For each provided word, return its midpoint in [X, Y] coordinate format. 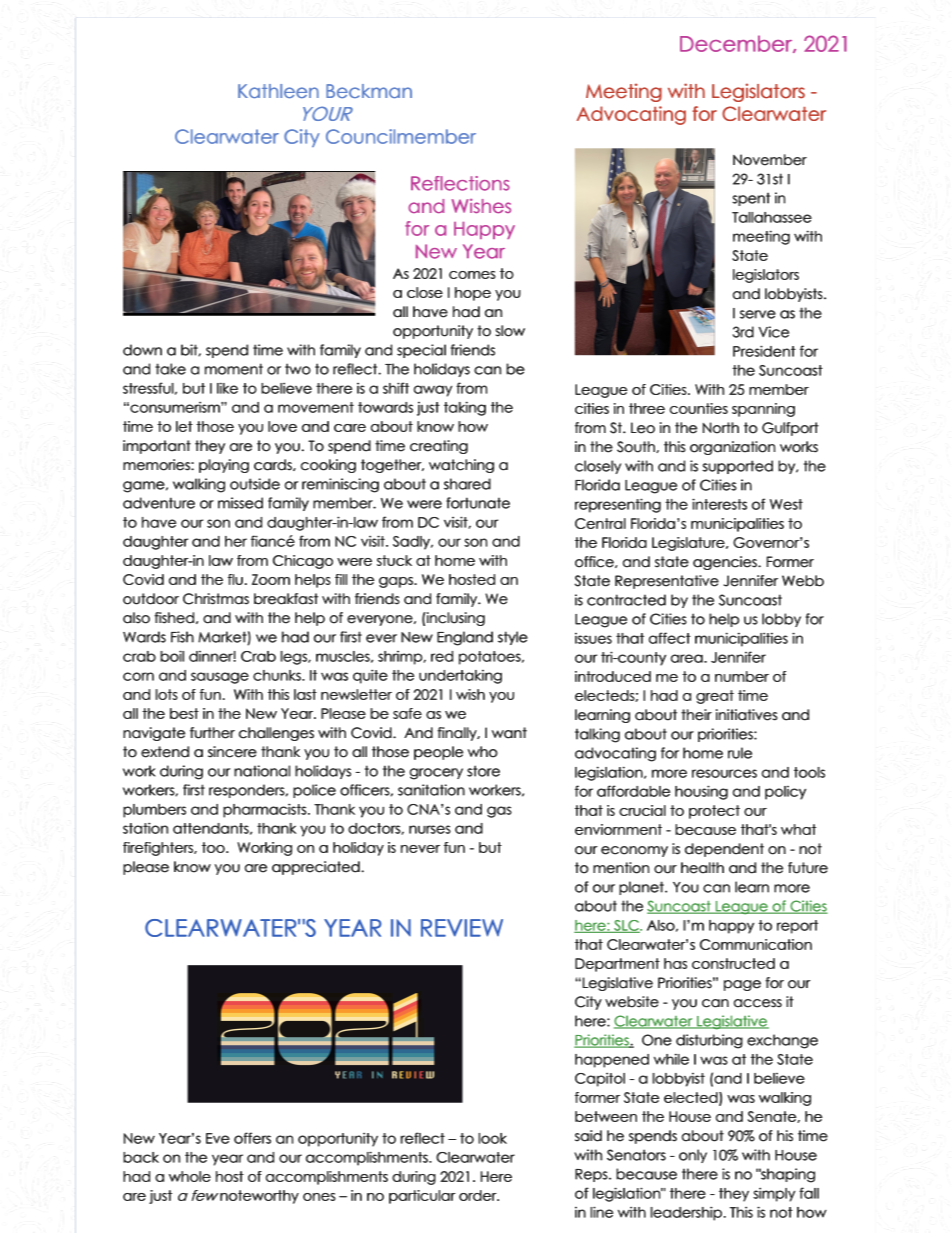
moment [234, 369]
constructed [733, 963]
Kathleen [278, 91]
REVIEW [462, 928]
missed [240, 503]
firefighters [159, 849]
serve [758, 314]
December [737, 44]
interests [719, 504]
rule [740, 753]
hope [473, 294]
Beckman [369, 91]
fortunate [478, 503]
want [509, 733]
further [212, 733]
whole [190, 1176]
